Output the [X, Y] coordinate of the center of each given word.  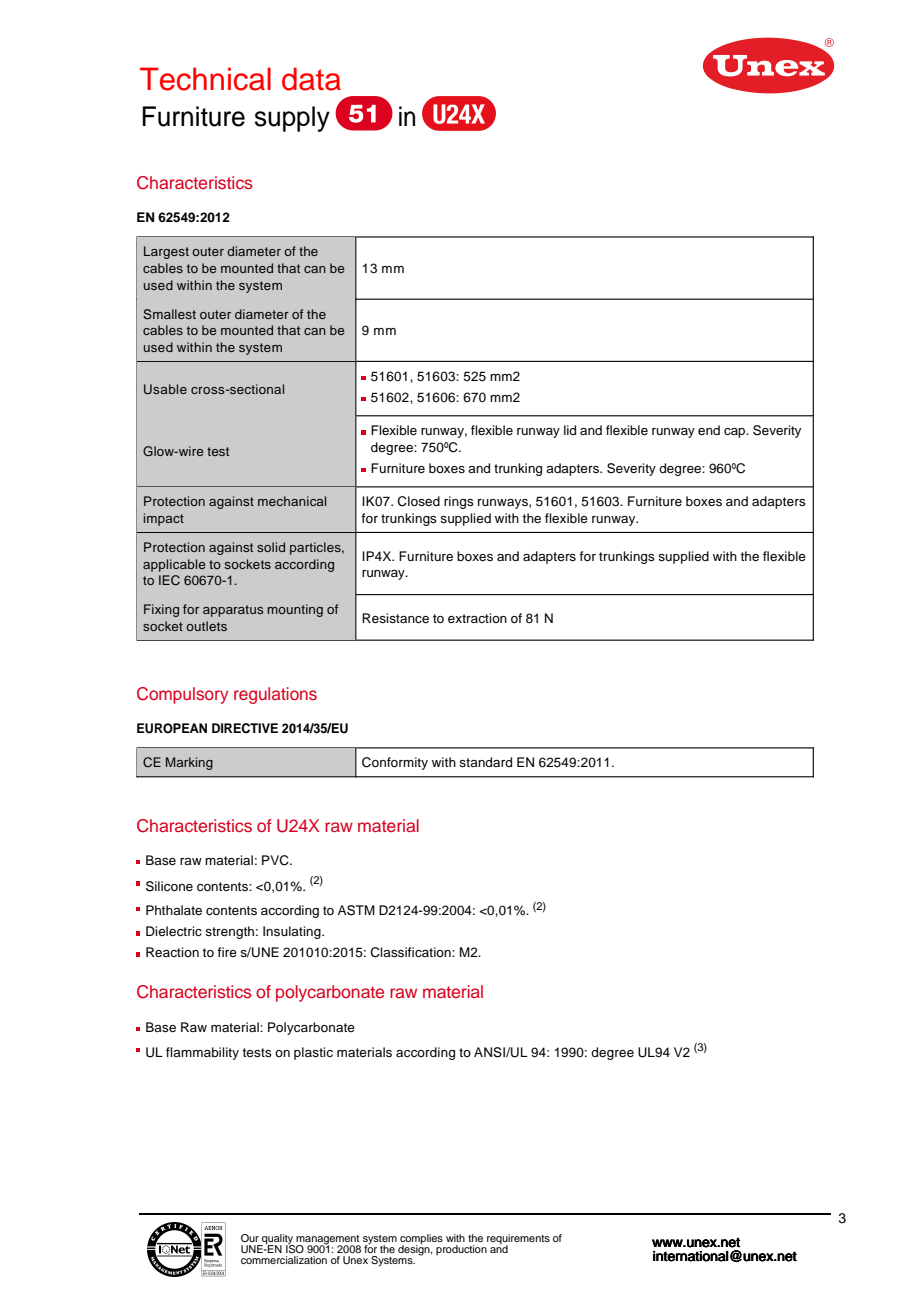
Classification [411, 952]
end [709, 430]
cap [736, 433]
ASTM [356, 910]
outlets [206, 626]
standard [485, 762]
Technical [205, 79]
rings [459, 502]
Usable [165, 389]
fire [227, 952]
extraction [477, 618]
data [311, 79]
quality [277, 1240]
